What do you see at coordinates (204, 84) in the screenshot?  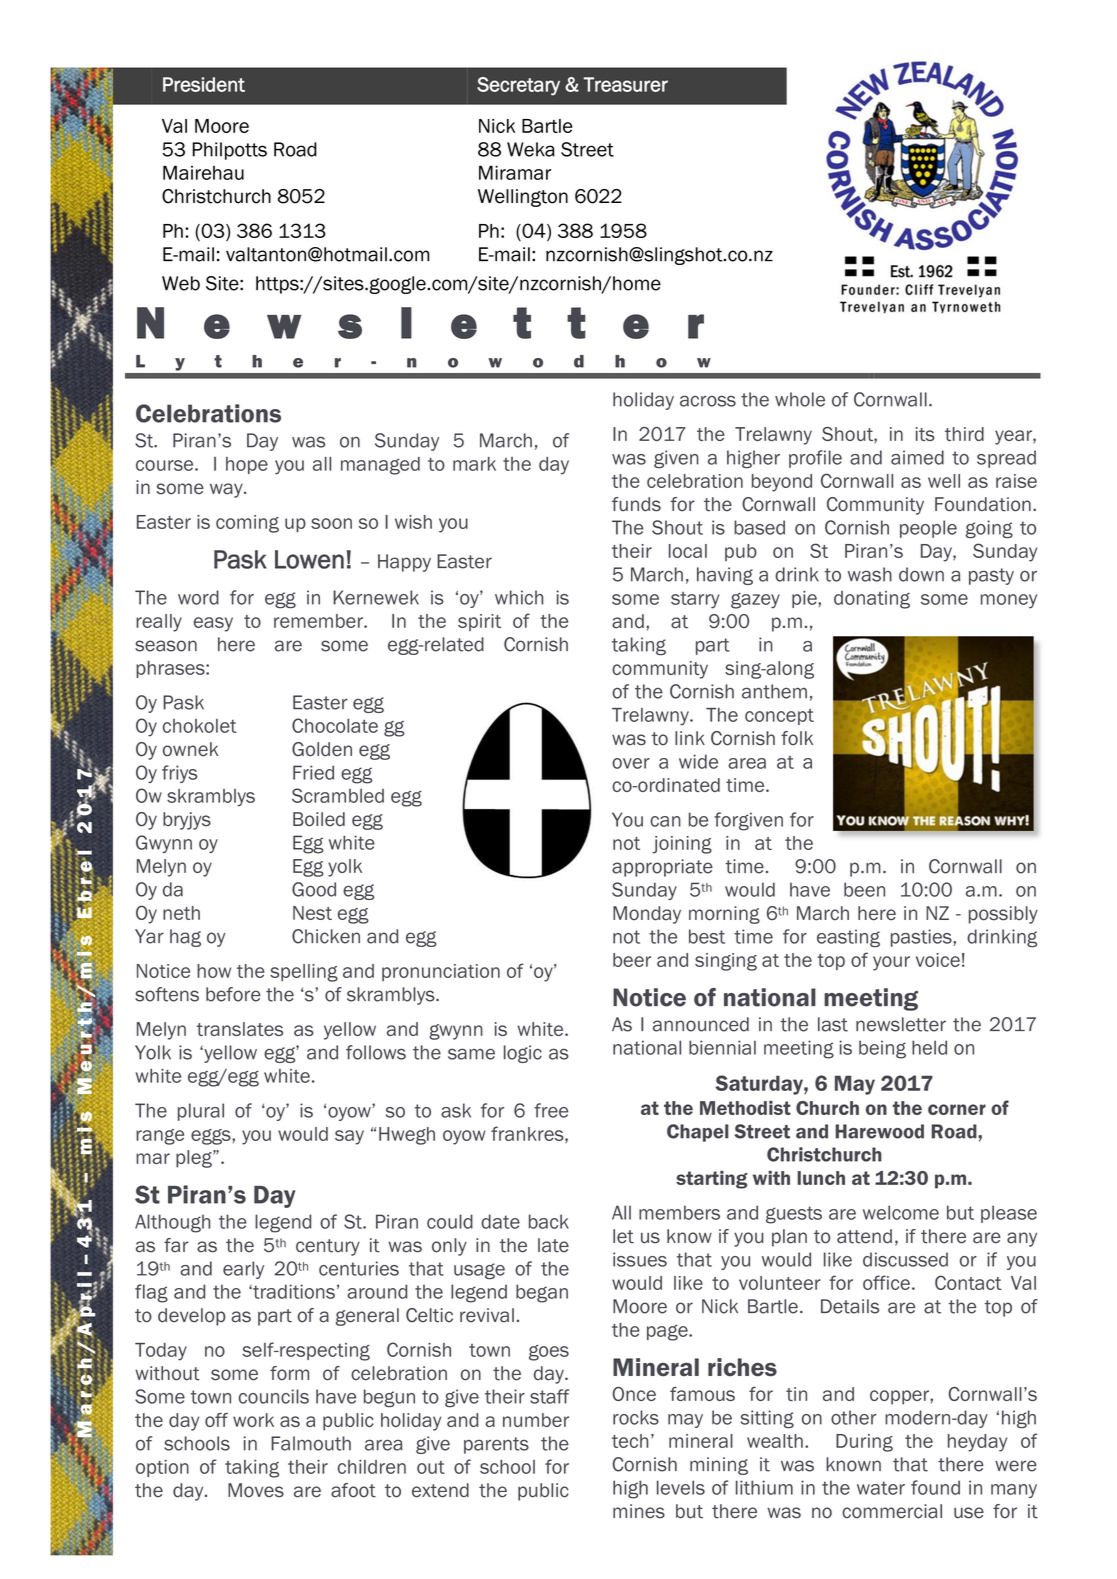 I see `President` at bounding box center [204, 84].
